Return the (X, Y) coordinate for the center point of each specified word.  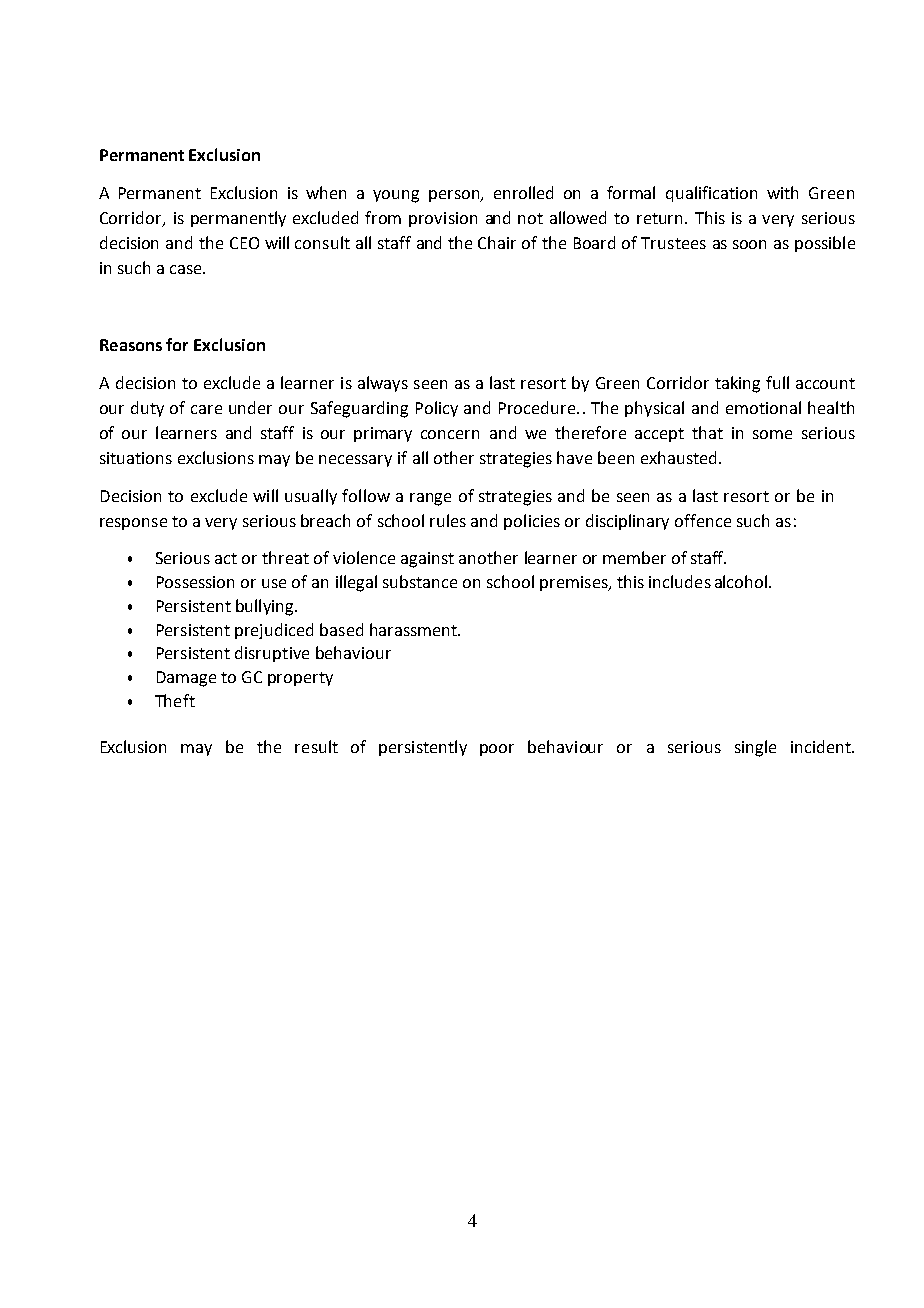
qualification (711, 194)
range (430, 499)
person (455, 196)
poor (497, 750)
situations (136, 458)
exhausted (678, 457)
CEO (244, 243)
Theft (175, 700)
